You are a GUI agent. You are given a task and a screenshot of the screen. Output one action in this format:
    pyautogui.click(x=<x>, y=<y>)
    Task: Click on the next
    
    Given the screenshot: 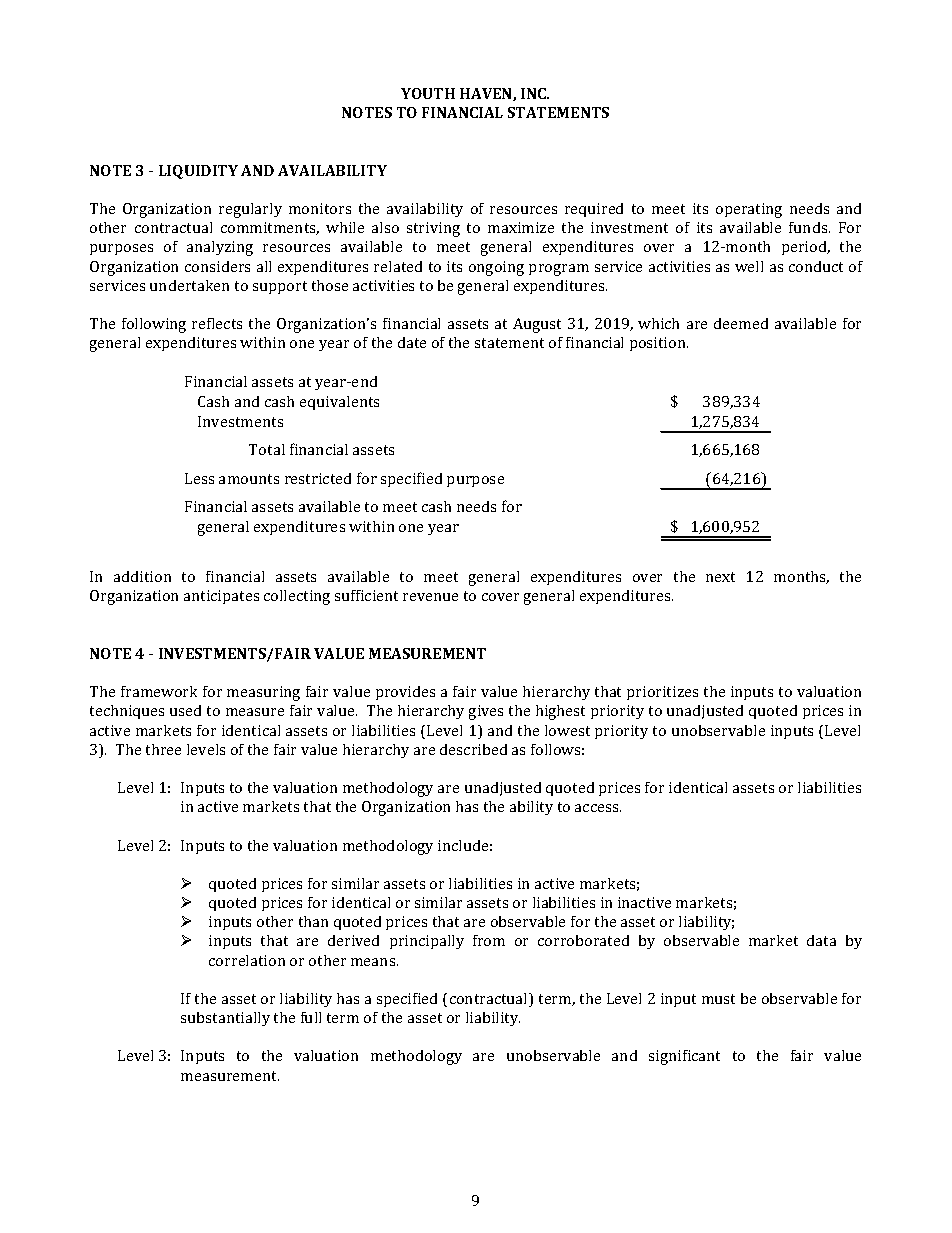 What is the action you would take?
    pyautogui.click(x=720, y=577)
